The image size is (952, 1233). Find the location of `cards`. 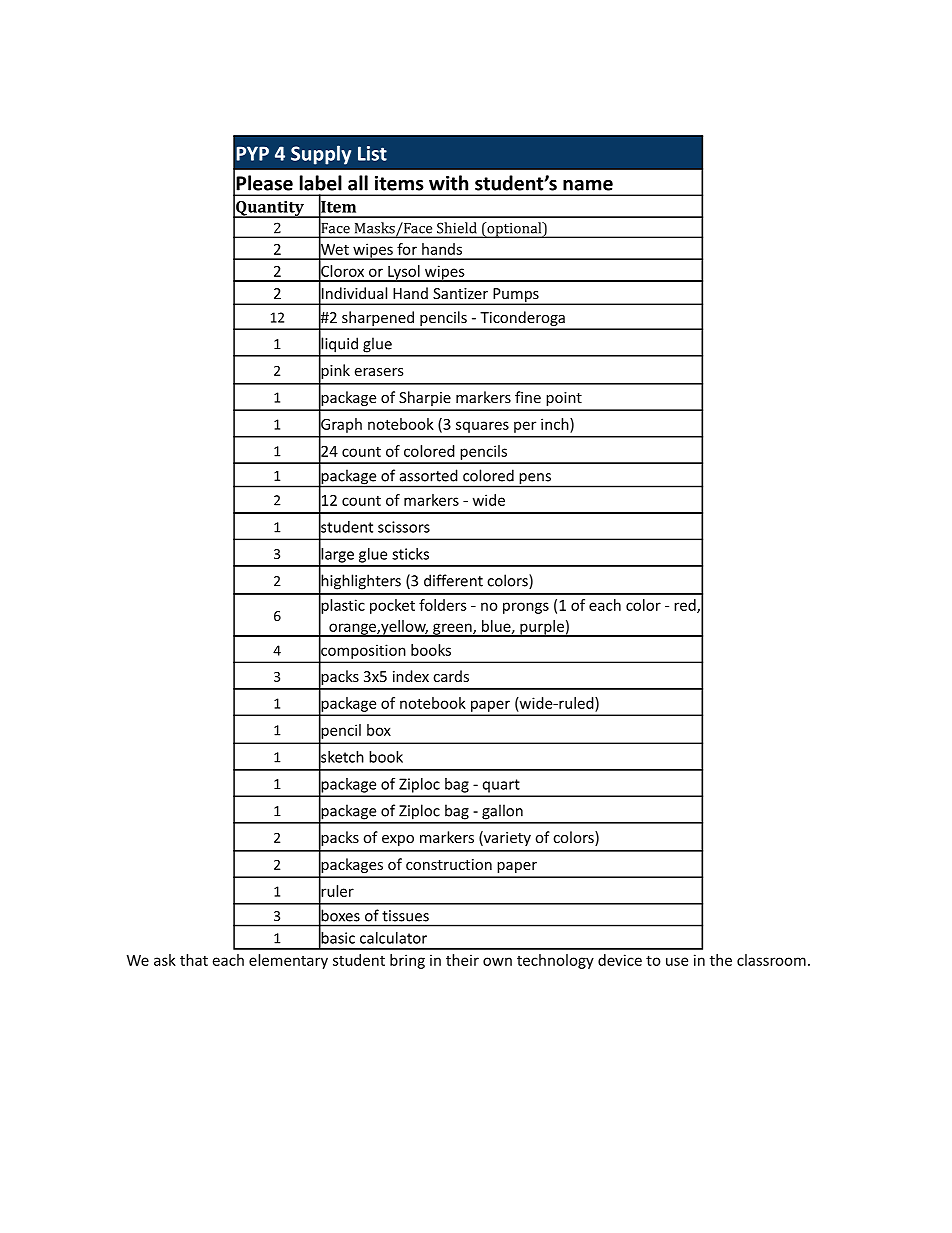

cards is located at coordinates (451, 676).
